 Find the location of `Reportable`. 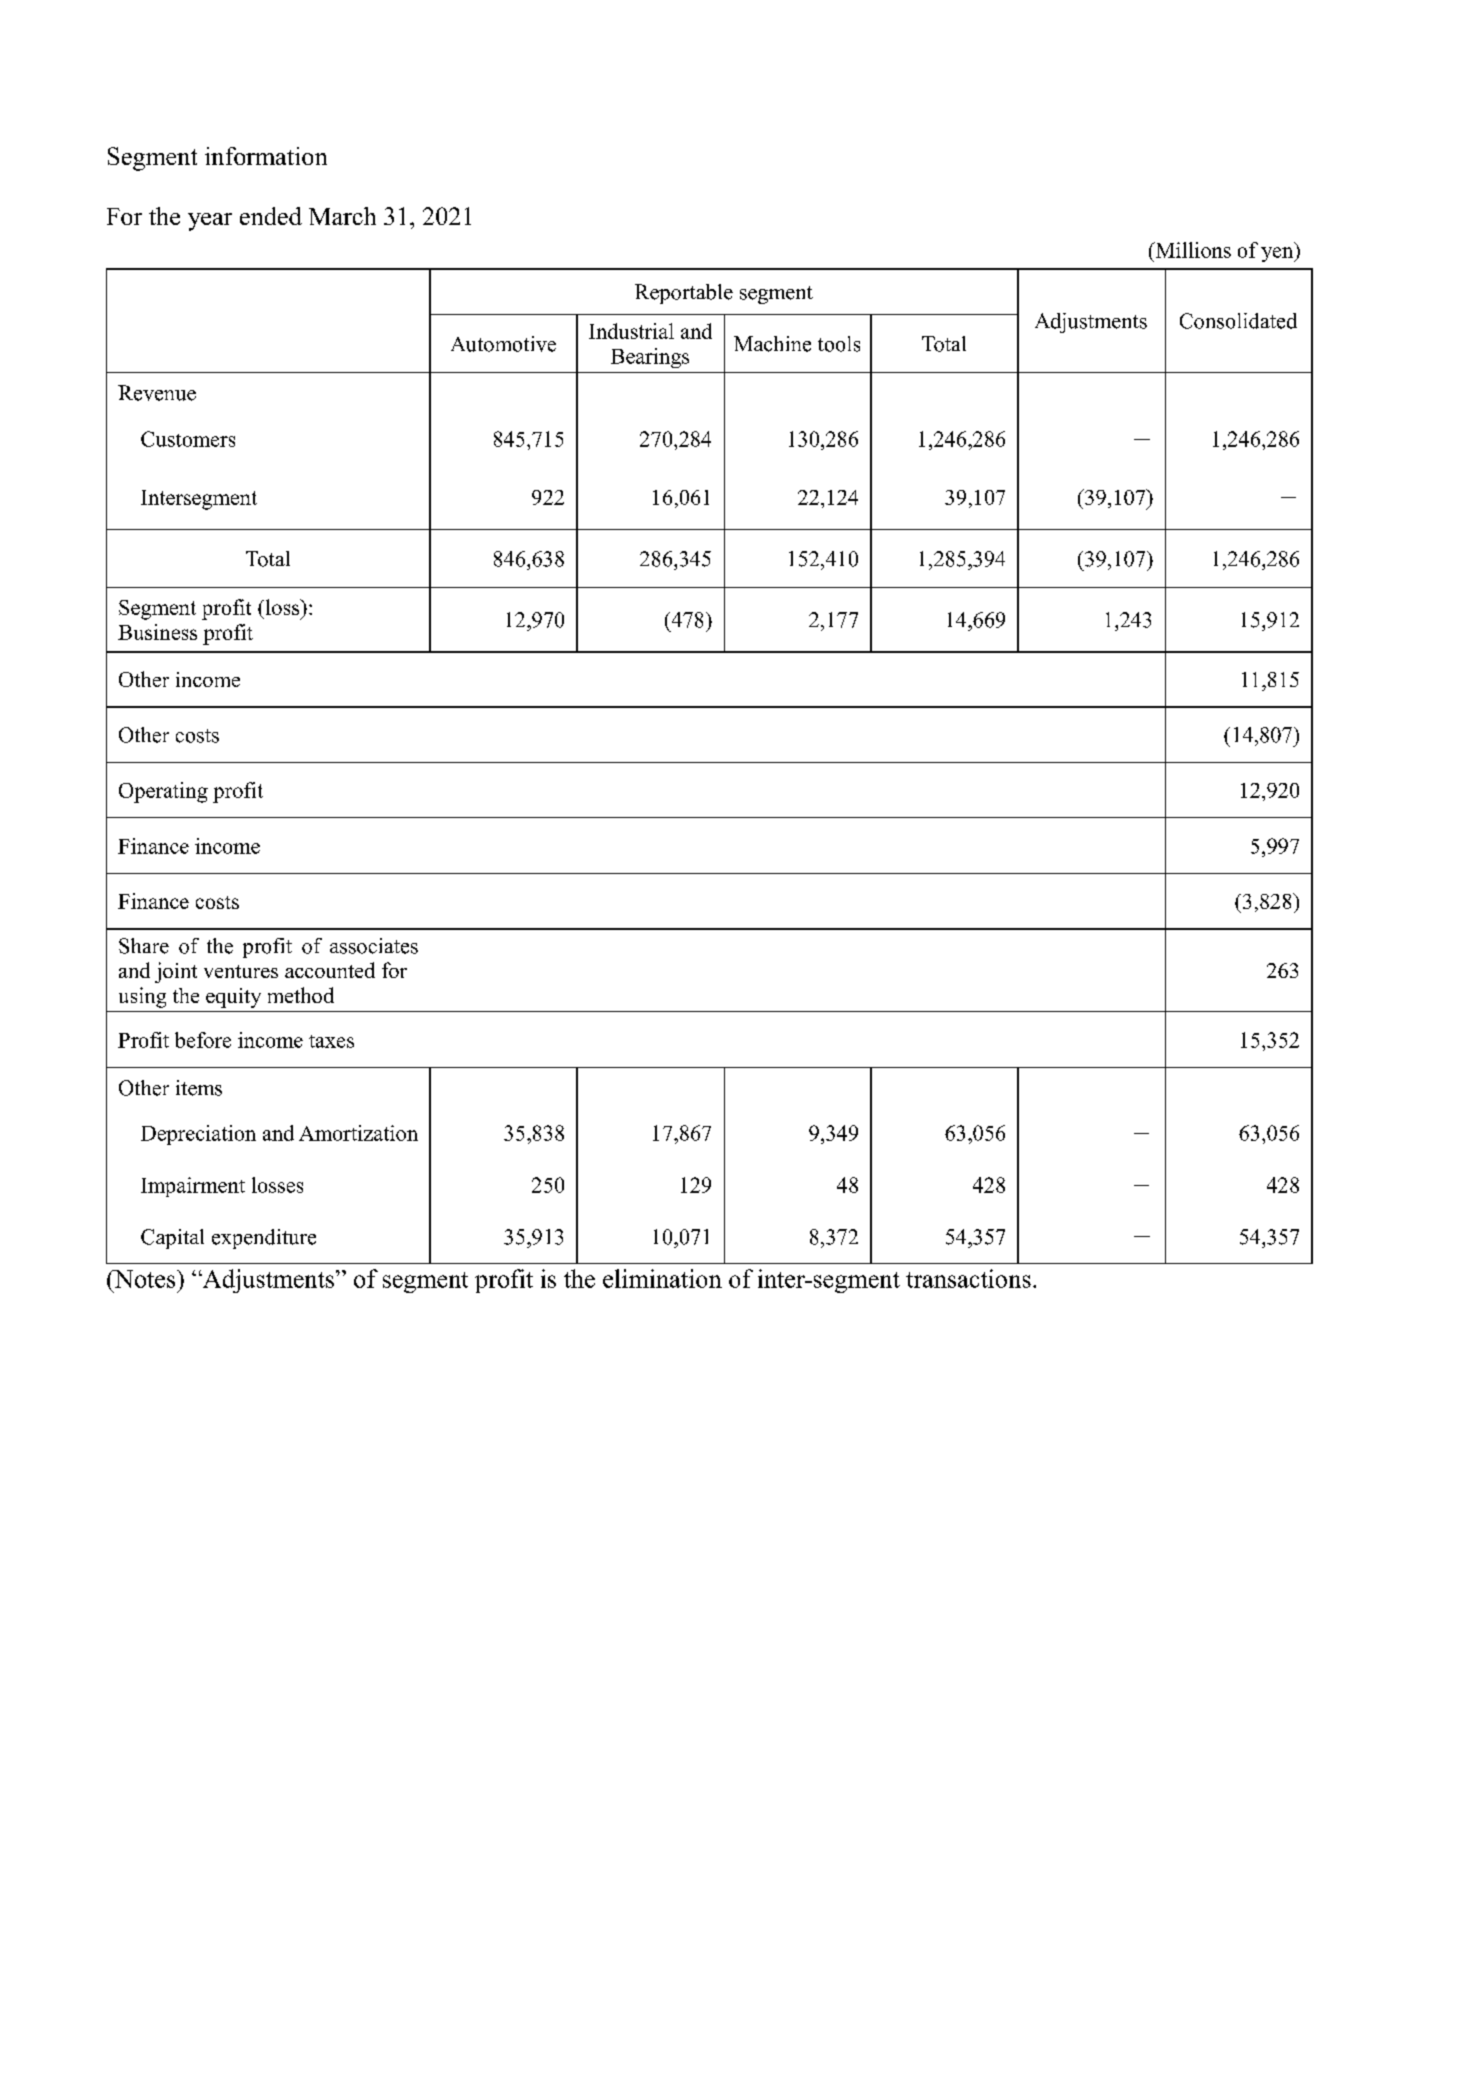

Reportable is located at coordinates (684, 294).
